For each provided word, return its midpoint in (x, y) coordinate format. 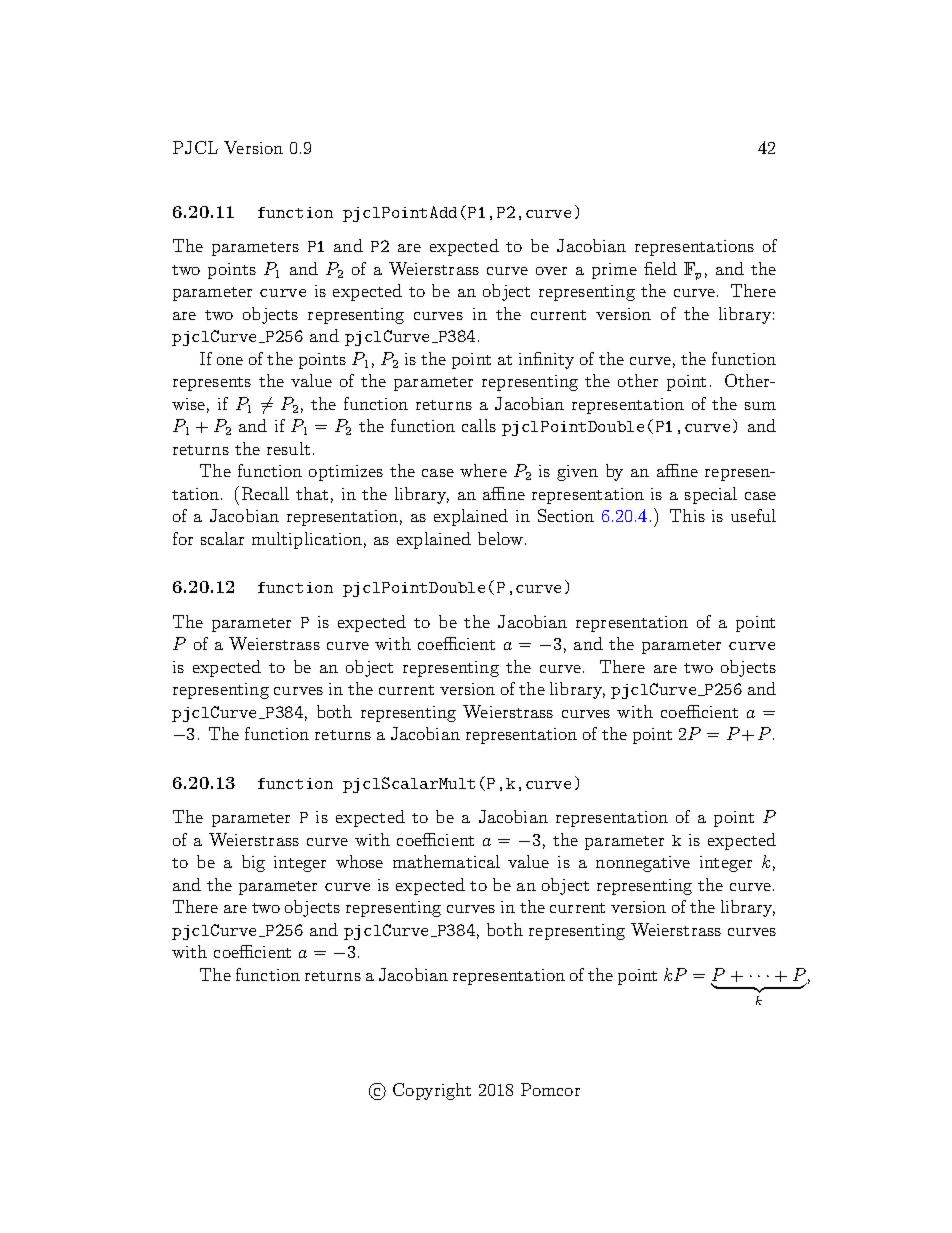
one (230, 361)
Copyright (432, 1091)
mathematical (446, 861)
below (500, 538)
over (551, 271)
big (253, 863)
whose (359, 861)
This (687, 515)
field (660, 268)
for (183, 538)
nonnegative (643, 864)
